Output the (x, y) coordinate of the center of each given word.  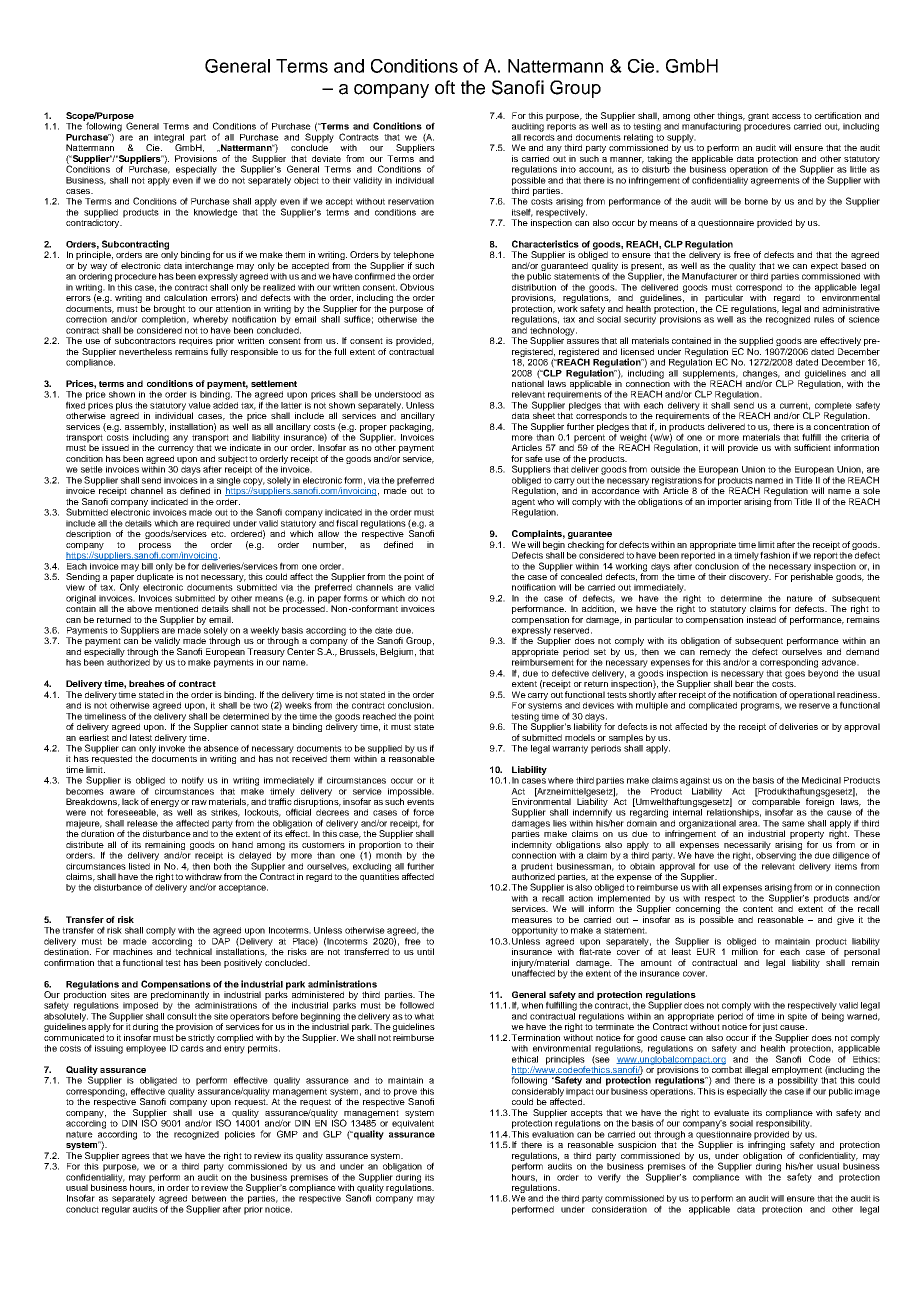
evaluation (553, 1133)
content (758, 909)
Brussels (358, 652)
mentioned (176, 608)
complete (833, 407)
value (199, 405)
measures (532, 920)
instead (761, 619)
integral (168, 139)
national (528, 382)
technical (193, 950)
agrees (136, 1157)
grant (758, 117)
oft (445, 87)
